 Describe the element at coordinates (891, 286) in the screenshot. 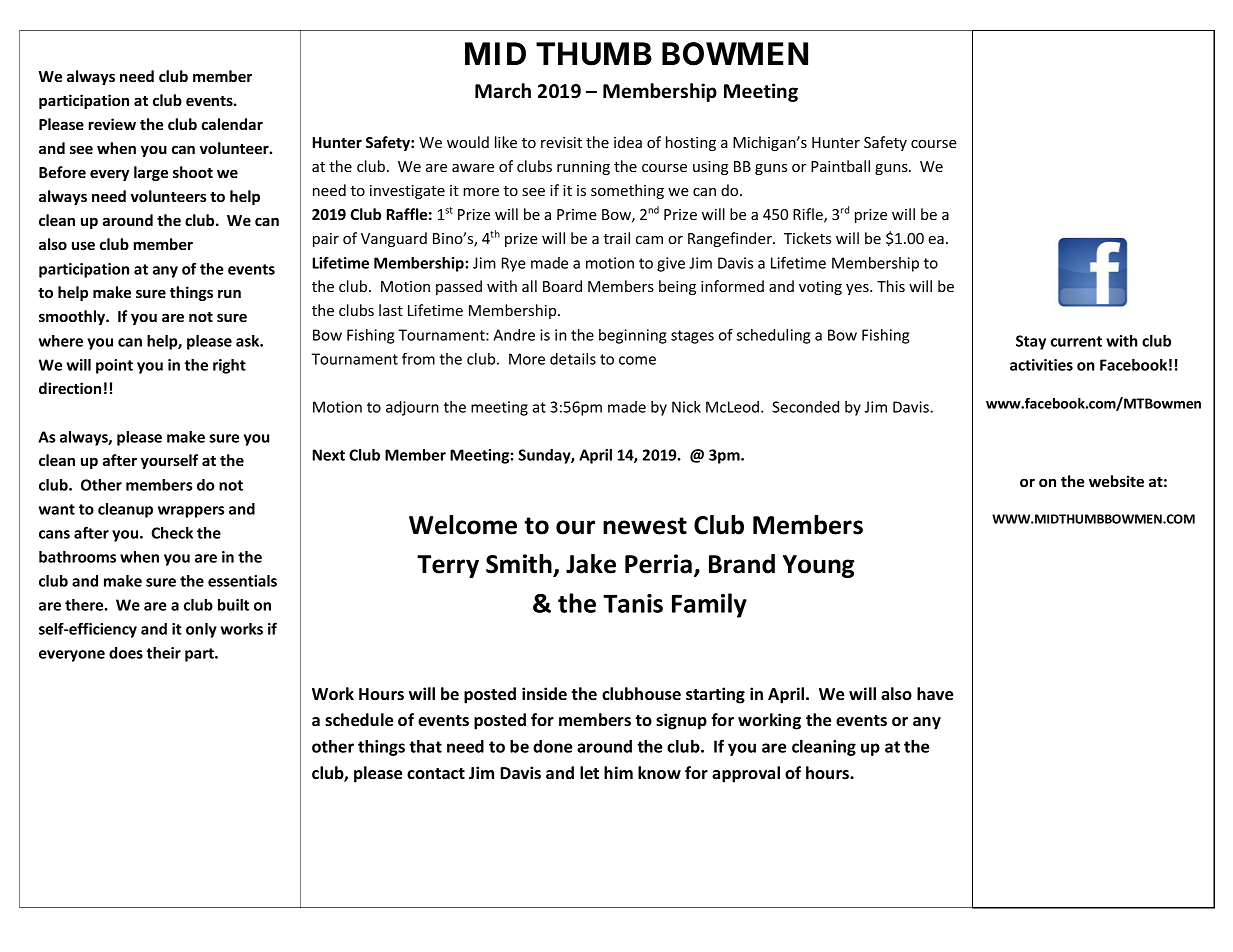

I see `This` at that location.
